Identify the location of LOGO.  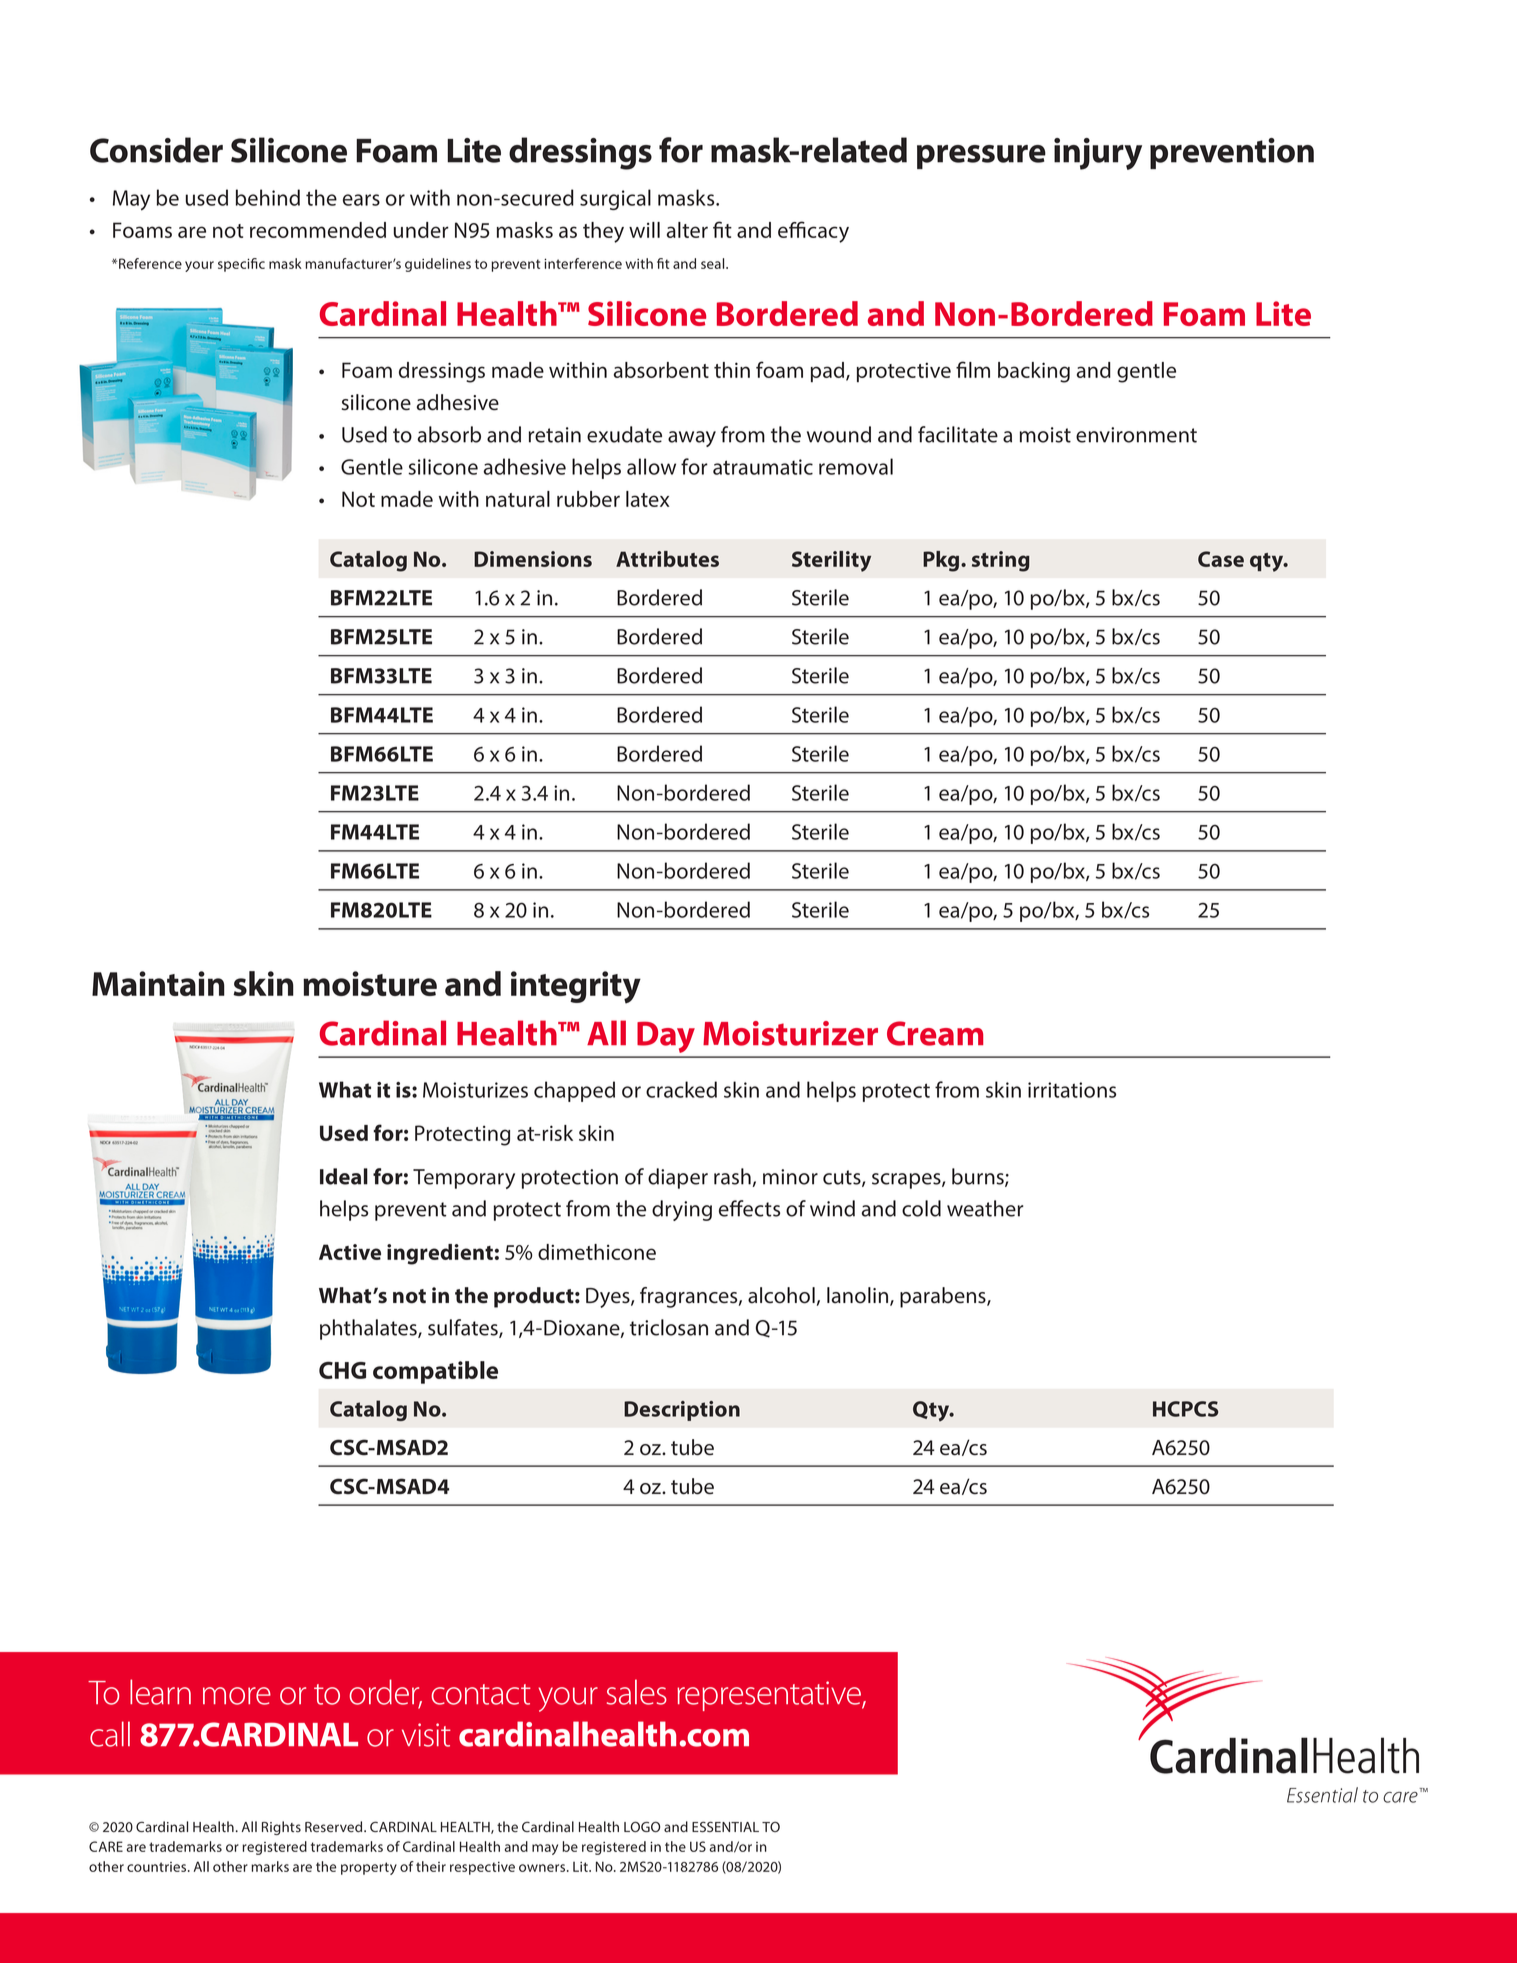
(642, 1826).
